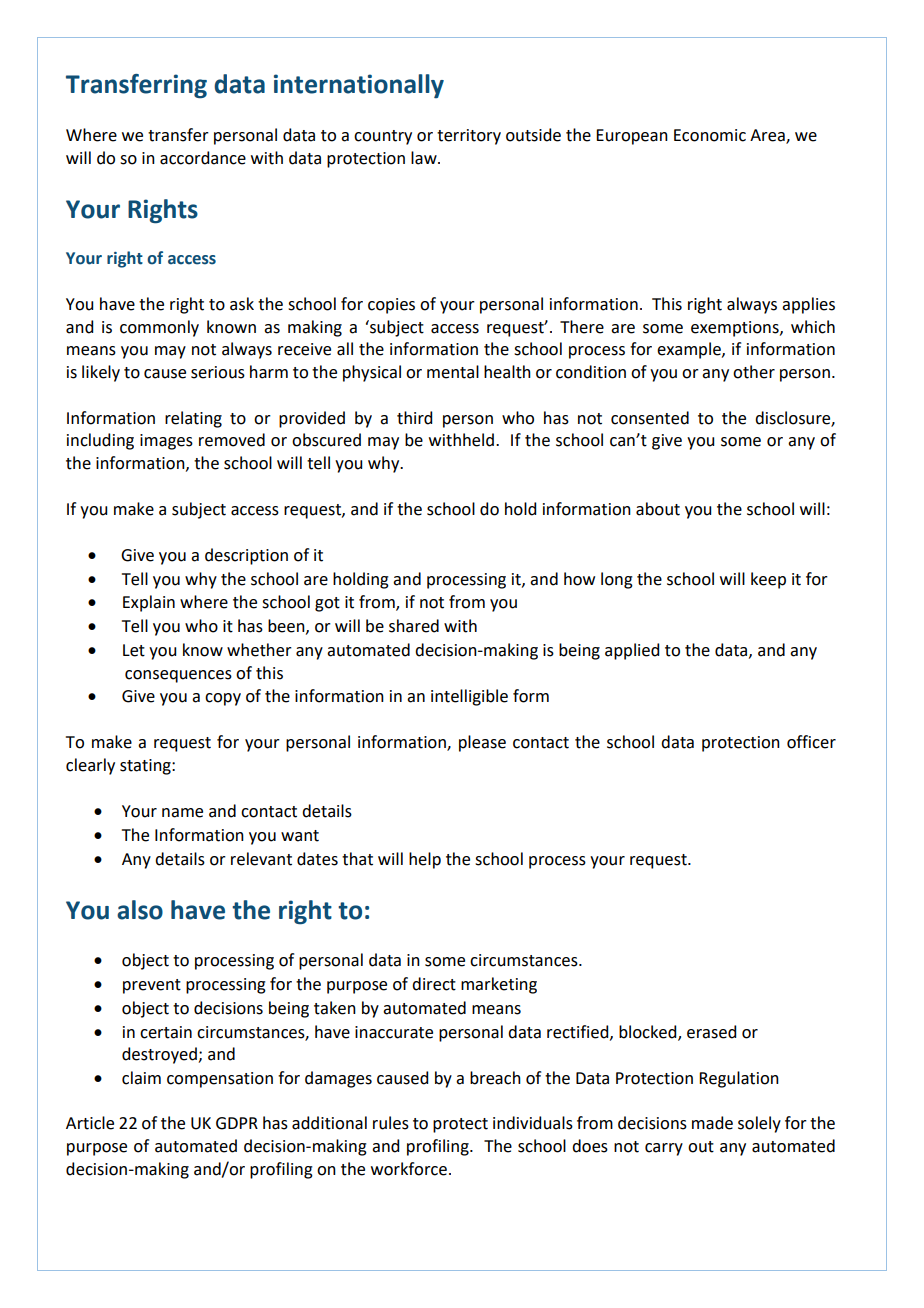 The width and height of the screenshot is (924, 1308). I want to click on serious, so click(218, 372).
